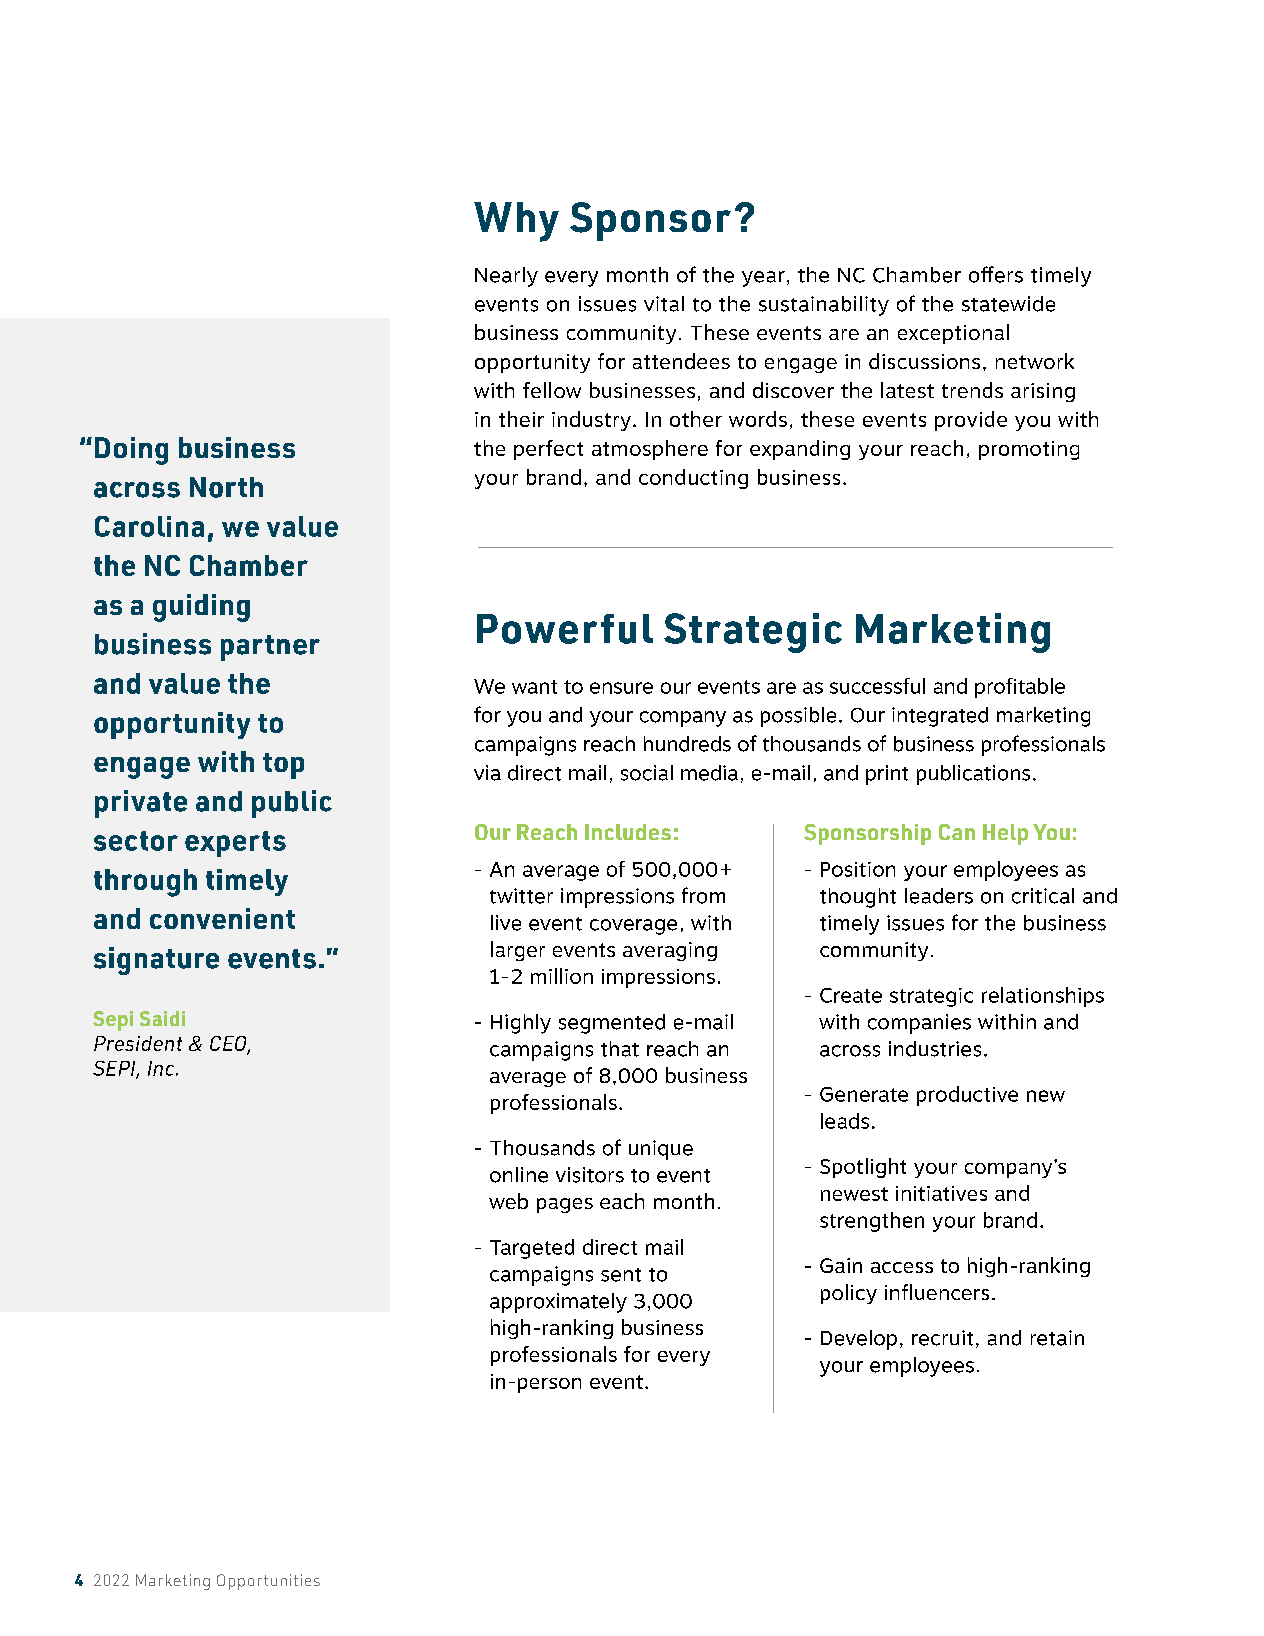  Describe the element at coordinates (506, 277) in the screenshot. I see `Nearly` at that location.
